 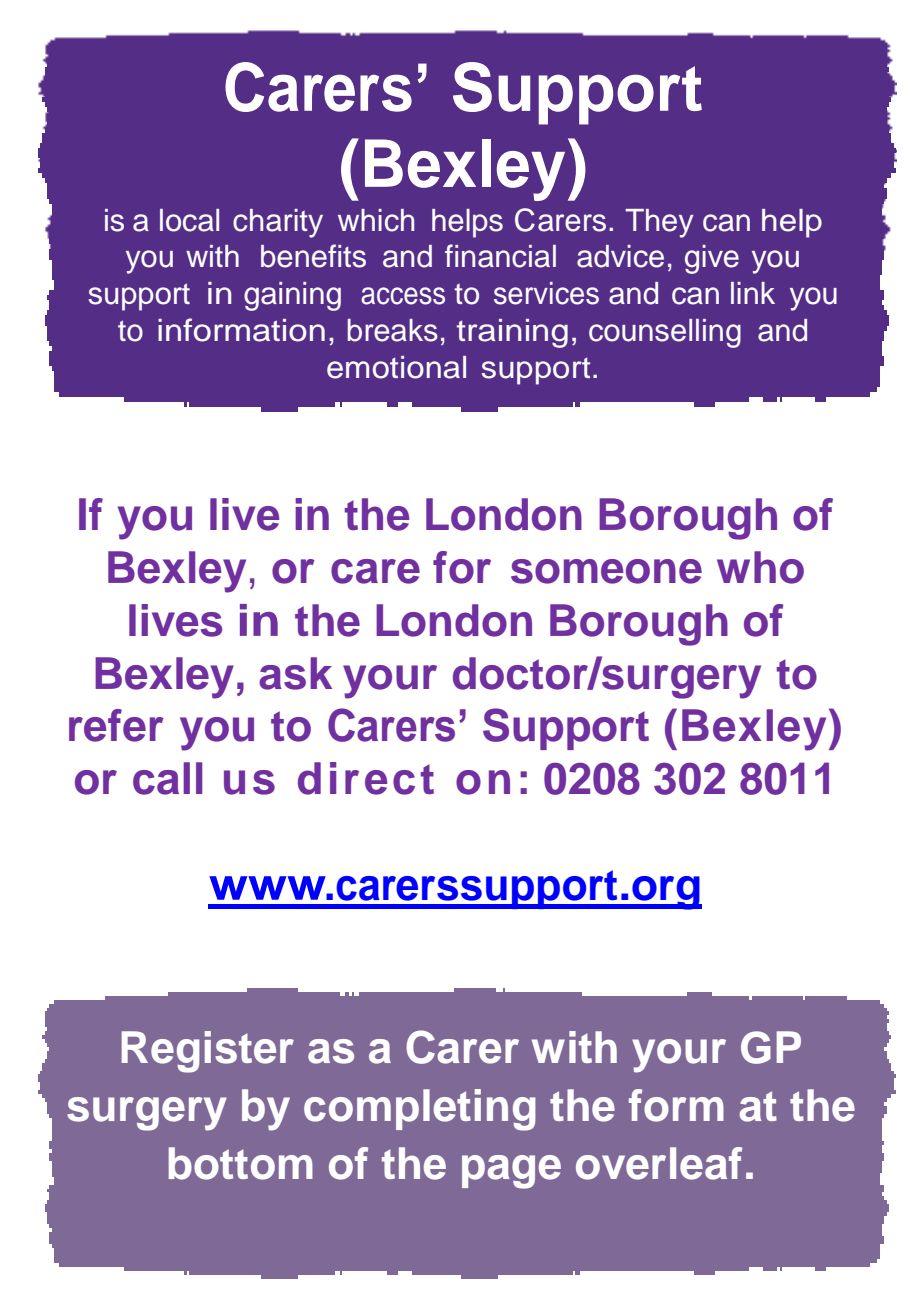 What do you see at coordinates (366, 778) in the document?
I see `direct` at bounding box center [366, 778].
